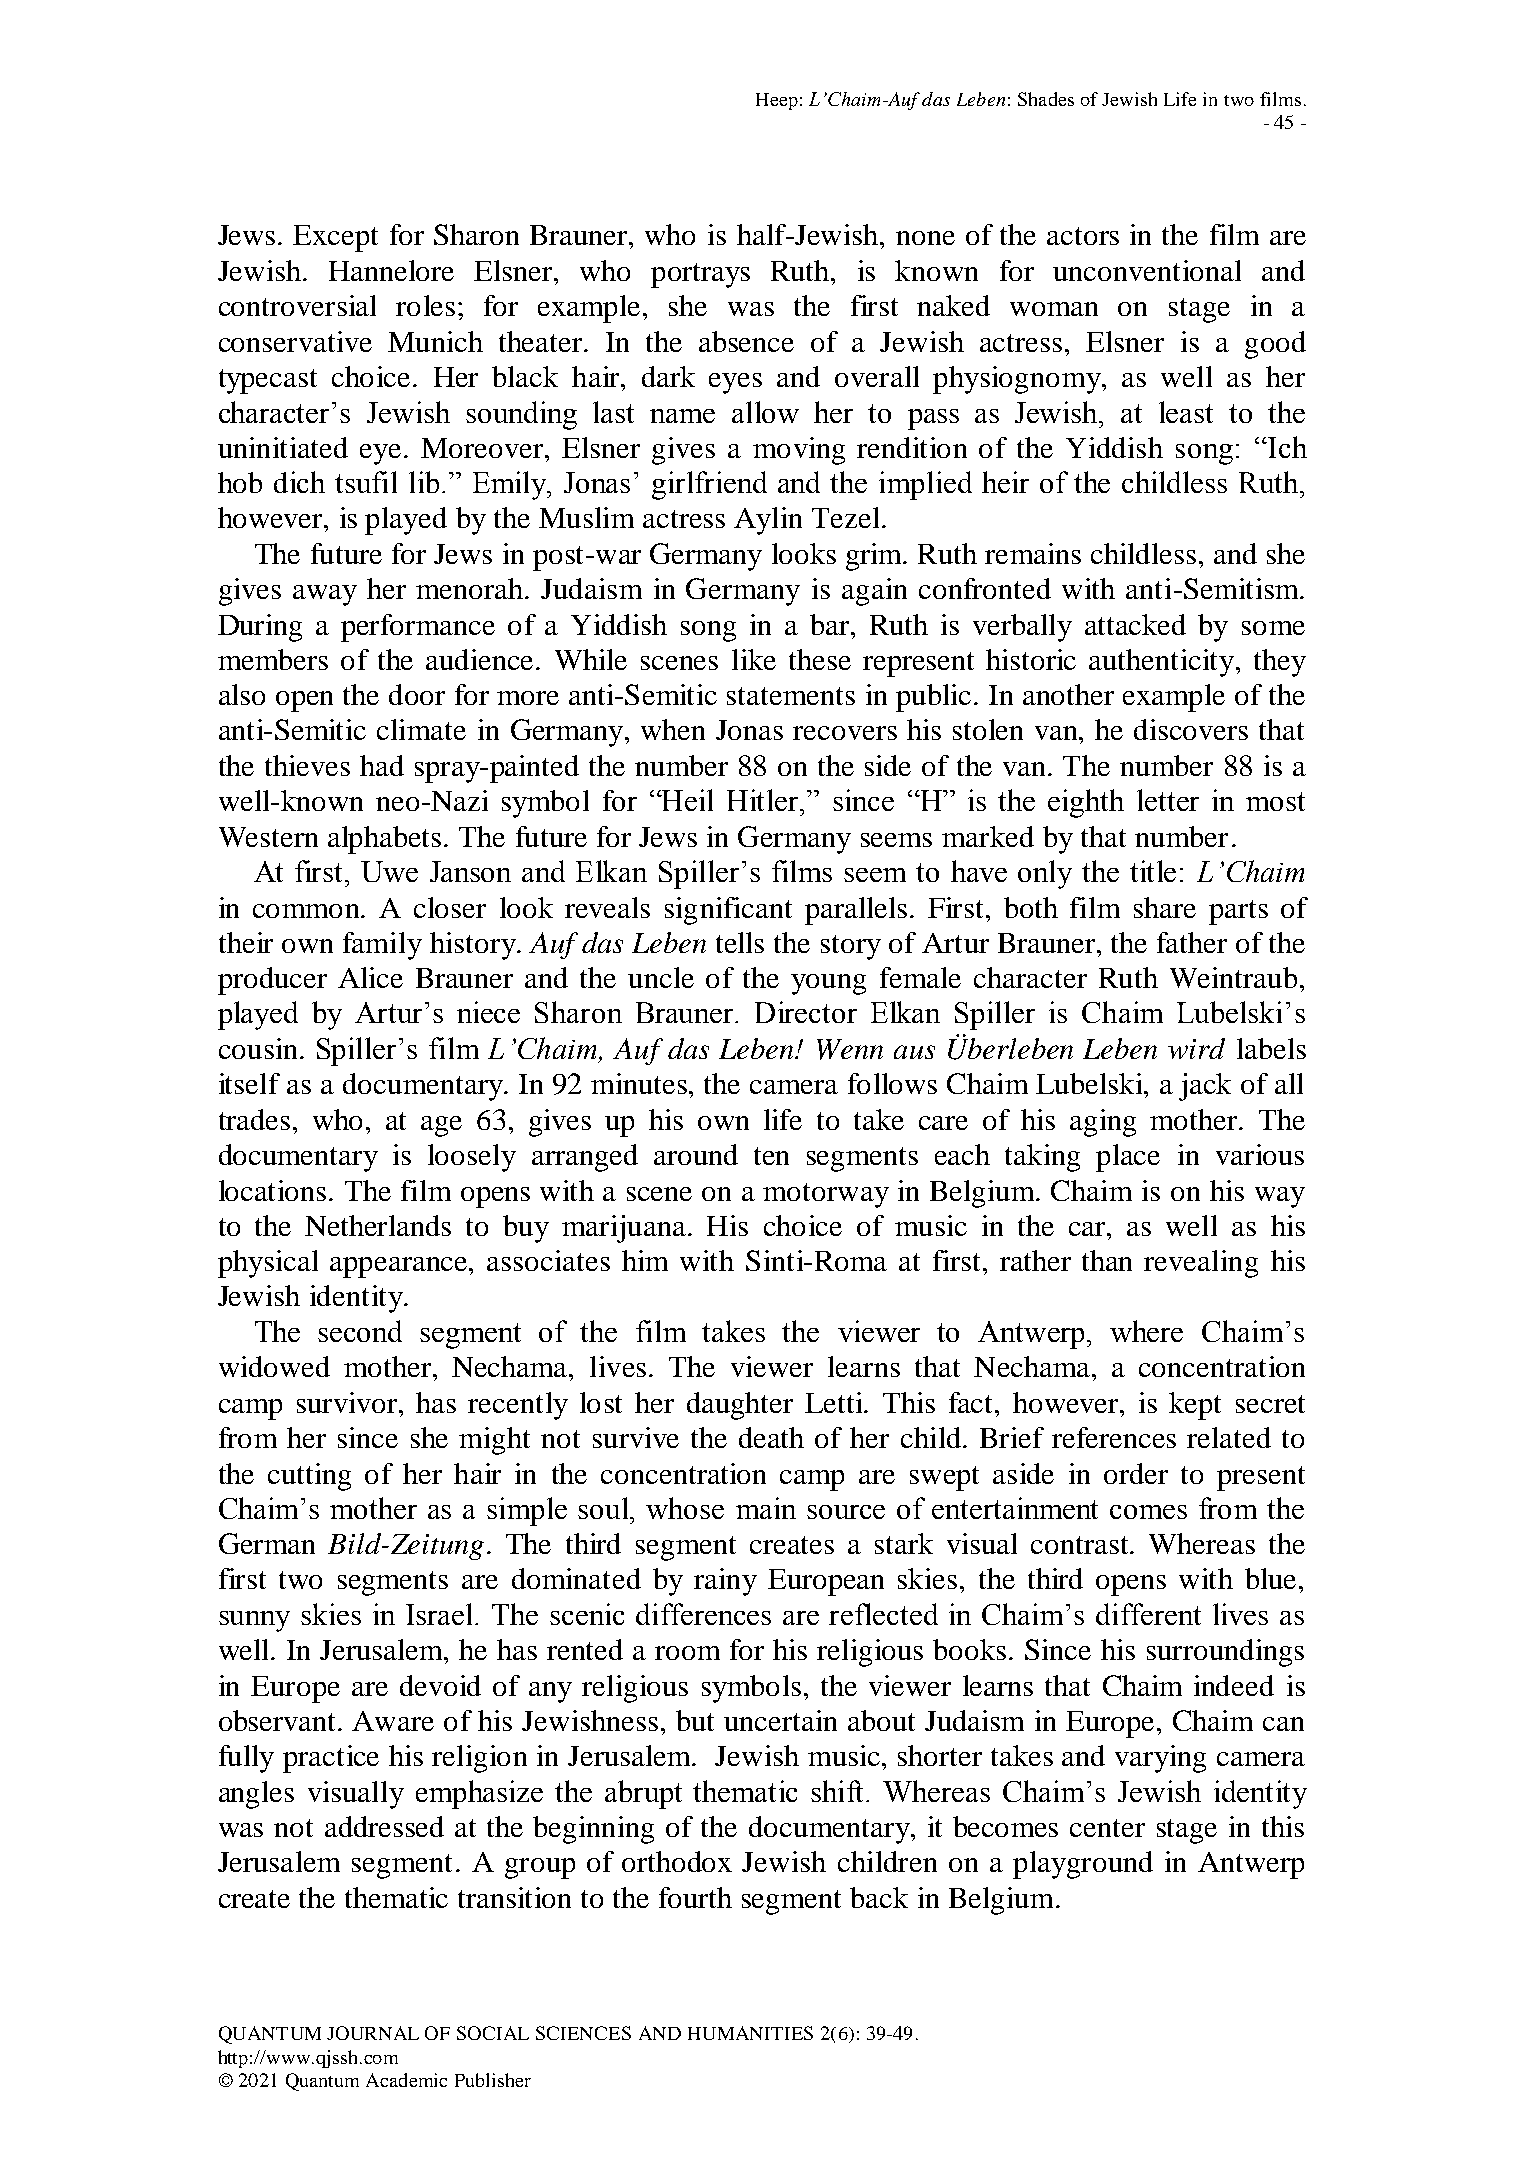  I want to click on attacked, so click(1135, 624).
